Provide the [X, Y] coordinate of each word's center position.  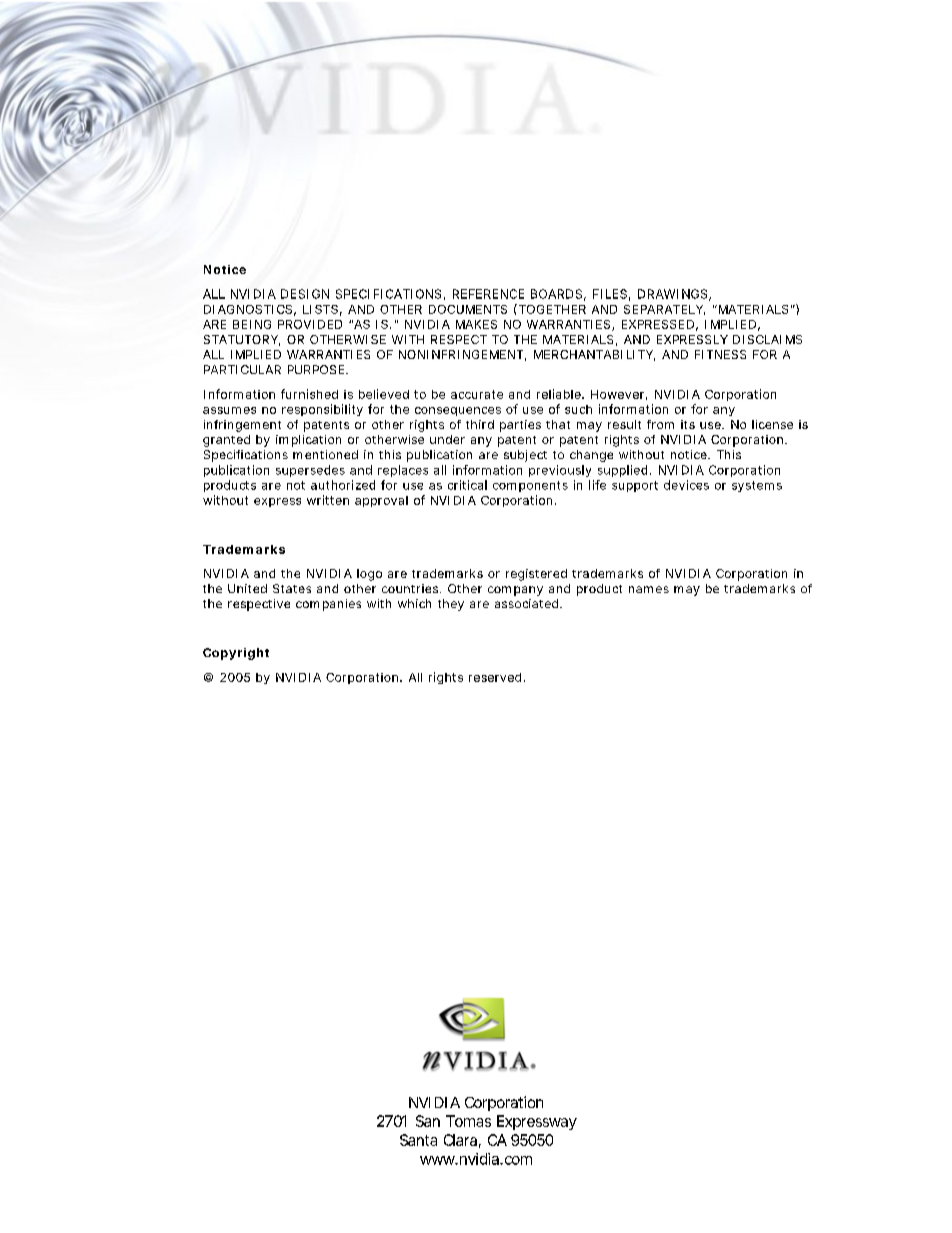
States [292, 588]
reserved [495, 677]
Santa [418, 1140]
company [515, 591]
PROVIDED [310, 324]
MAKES [476, 324]
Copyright [236, 654]
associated [528, 603]
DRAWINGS [674, 295]
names [649, 589]
